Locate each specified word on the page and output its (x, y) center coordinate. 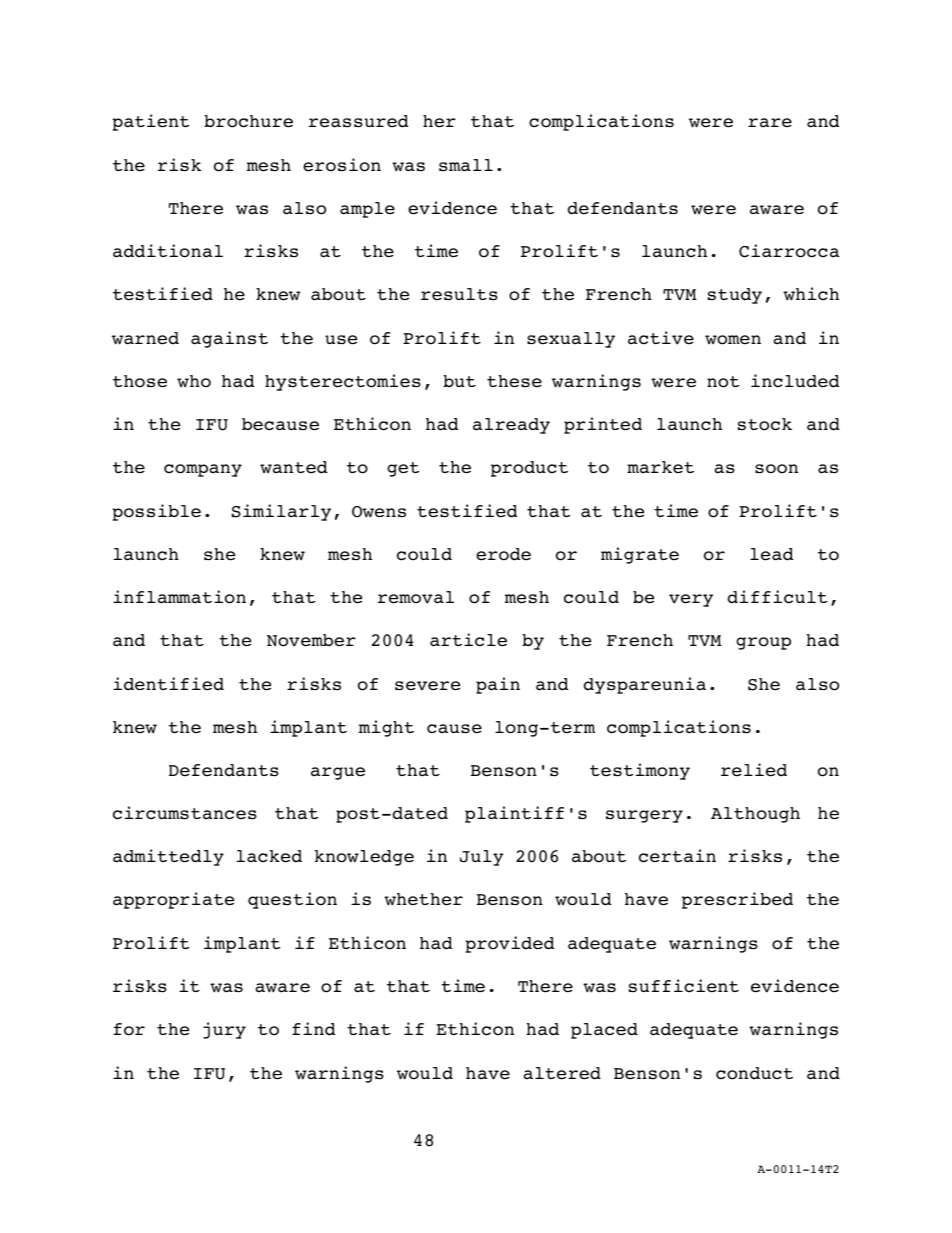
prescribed (737, 900)
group (763, 643)
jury (224, 1030)
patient (150, 122)
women (733, 340)
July (482, 858)
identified (168, 684)
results (459, 294)
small (466, 165)
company (203, 470)
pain (498, 685)
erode (503, 554)
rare (770, 123)
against (229, 339)
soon (776, 469)
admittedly (168, 857)
